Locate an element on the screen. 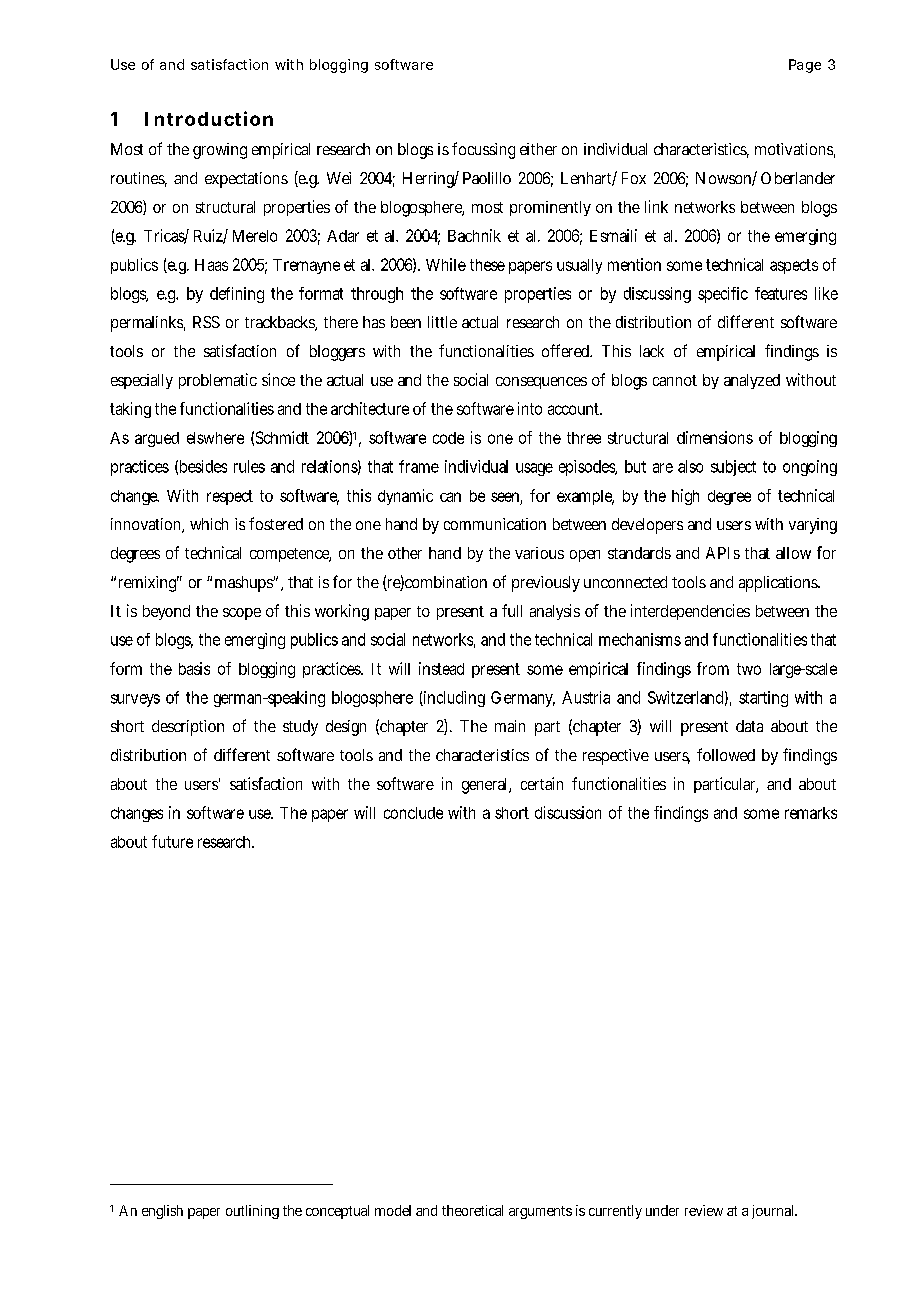 This screenshot has width=924, height=1308. theoretical is located at coordinates (472, 1210).
